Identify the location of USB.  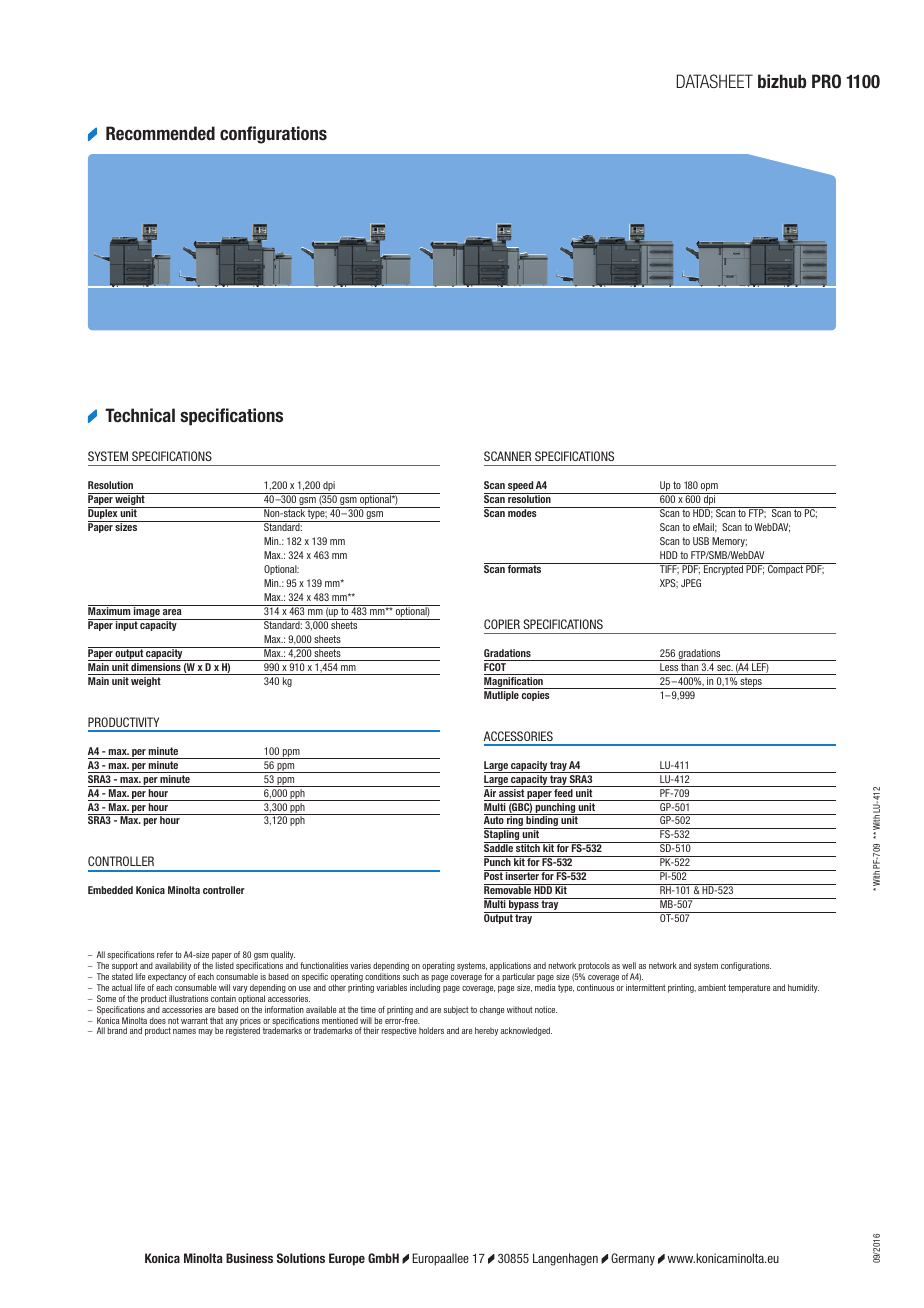
(701, 541).
